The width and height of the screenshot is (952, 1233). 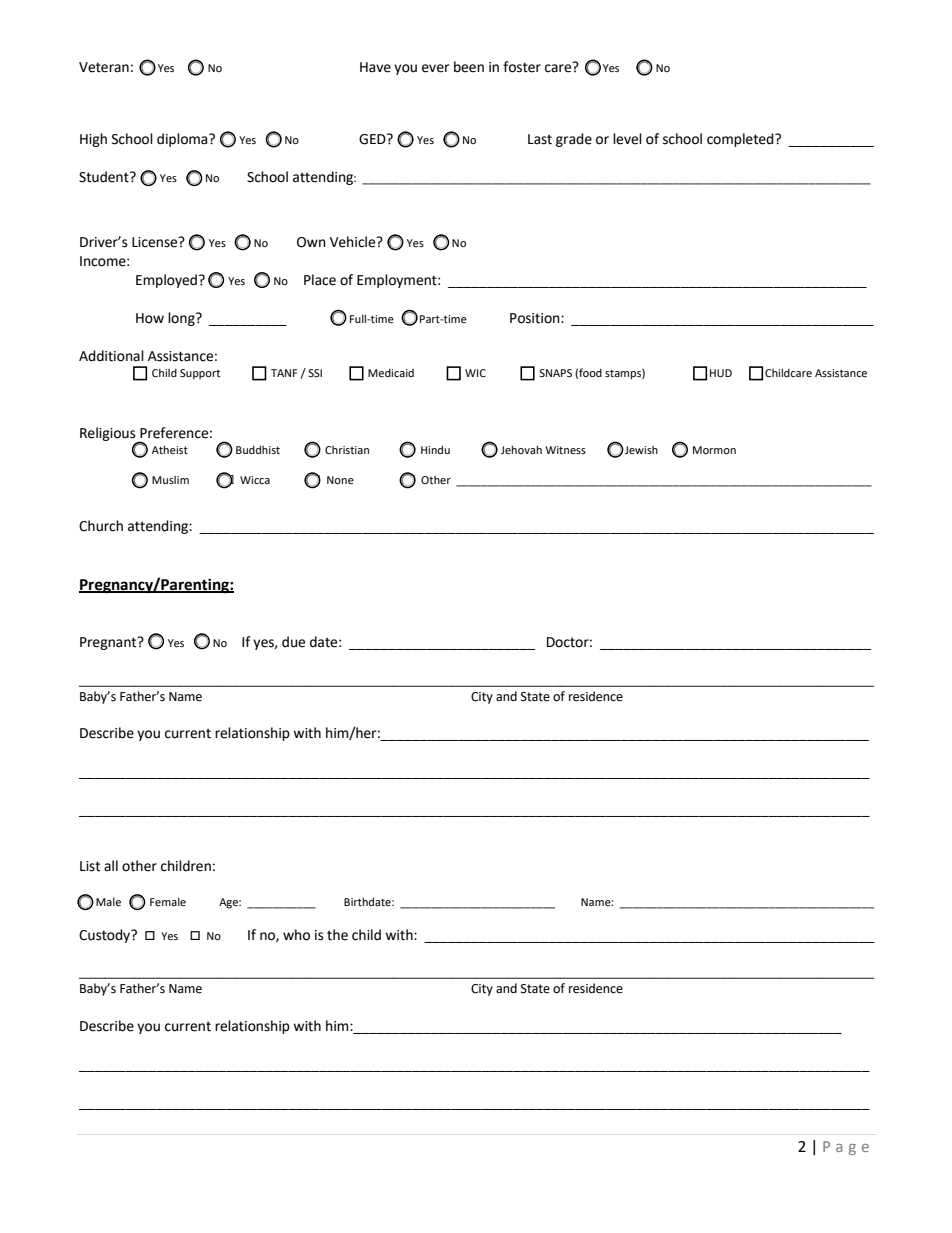 What do you see at coordinates (170, 449) in the screenshot?
I see `Atheist` at bounding box center [170, 449].
